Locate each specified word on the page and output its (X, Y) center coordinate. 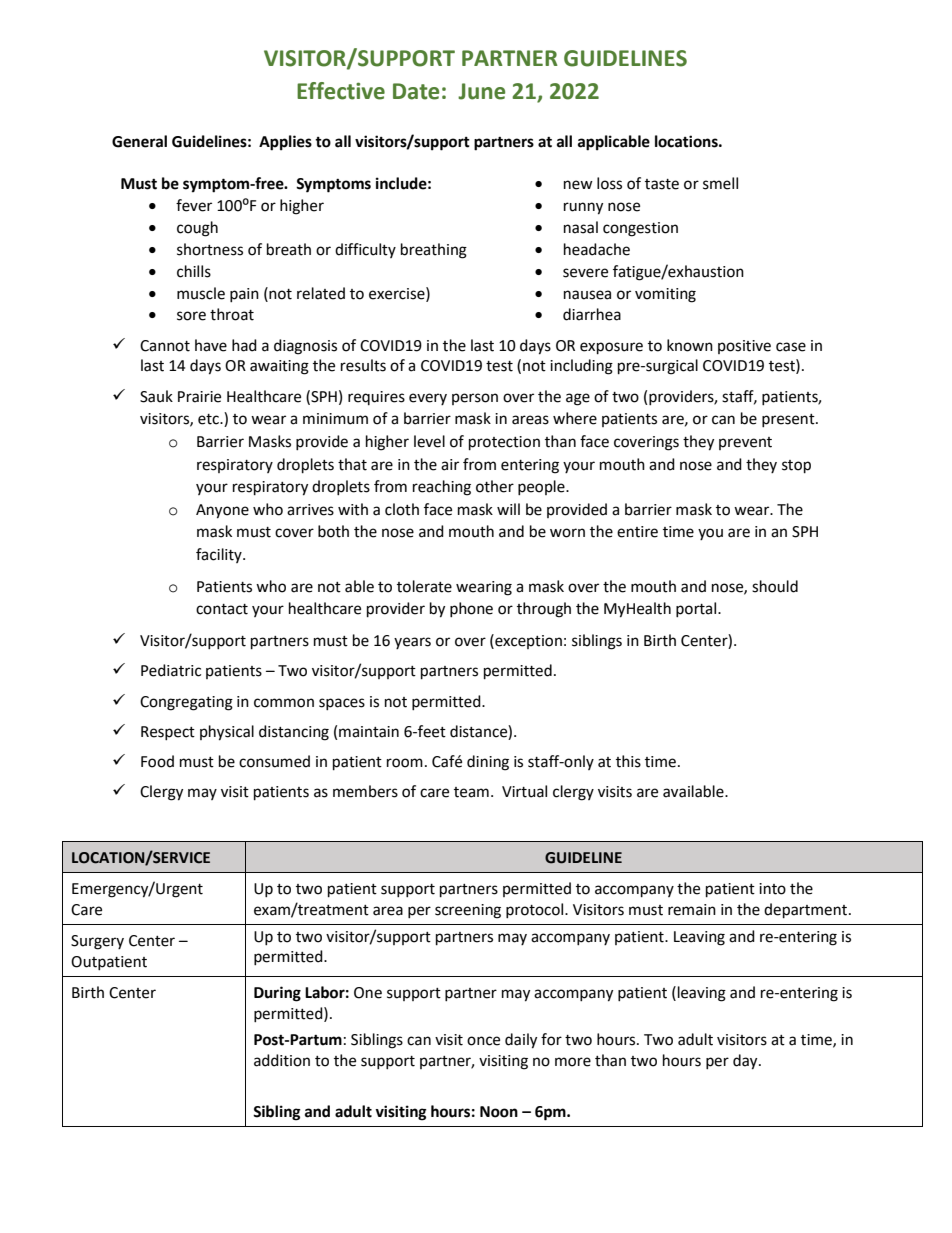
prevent (745, 443)
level (429, 441)
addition (282, 1060)
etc (209, 419)
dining (488, 763)
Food (157, 761)
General (139, 141)
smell (720, 183)
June (481, 91)
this (628, 761)
